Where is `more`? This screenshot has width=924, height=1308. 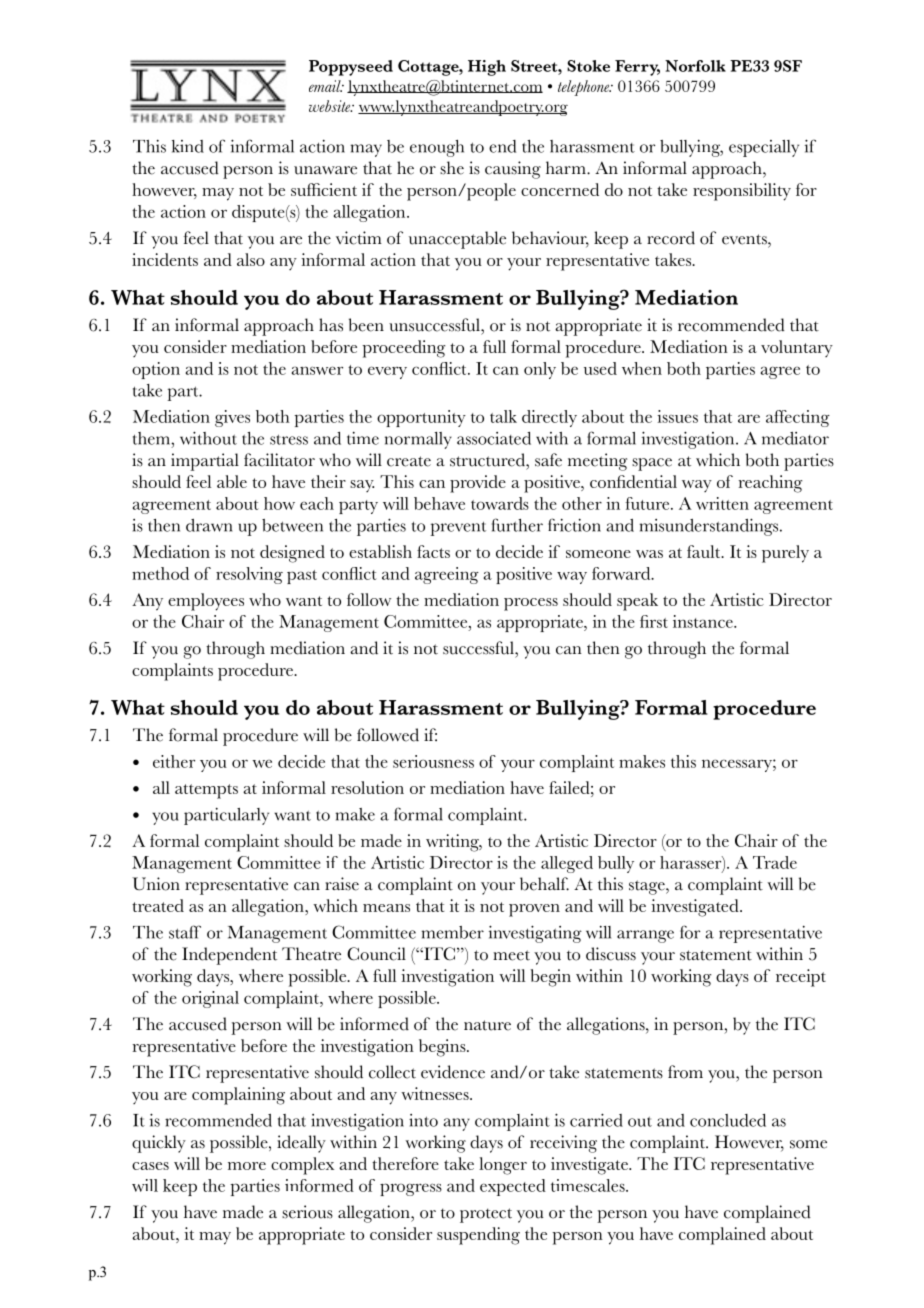 more is located at coordinates (247, 1166).
